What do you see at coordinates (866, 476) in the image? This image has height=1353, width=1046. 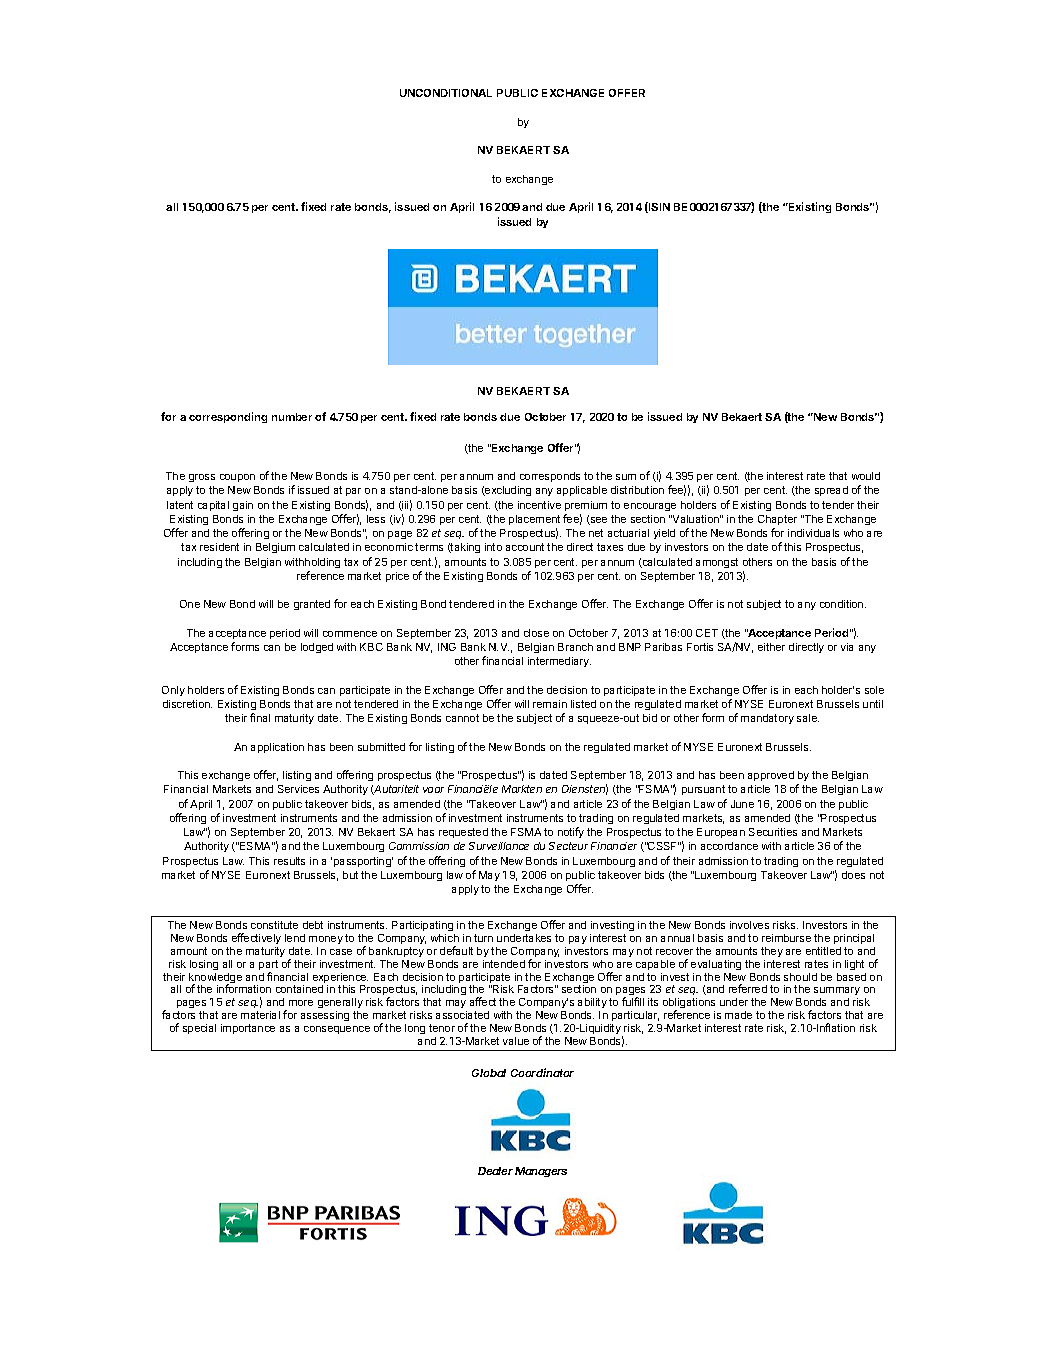 I see `would` at bounding box center [866, 476].
